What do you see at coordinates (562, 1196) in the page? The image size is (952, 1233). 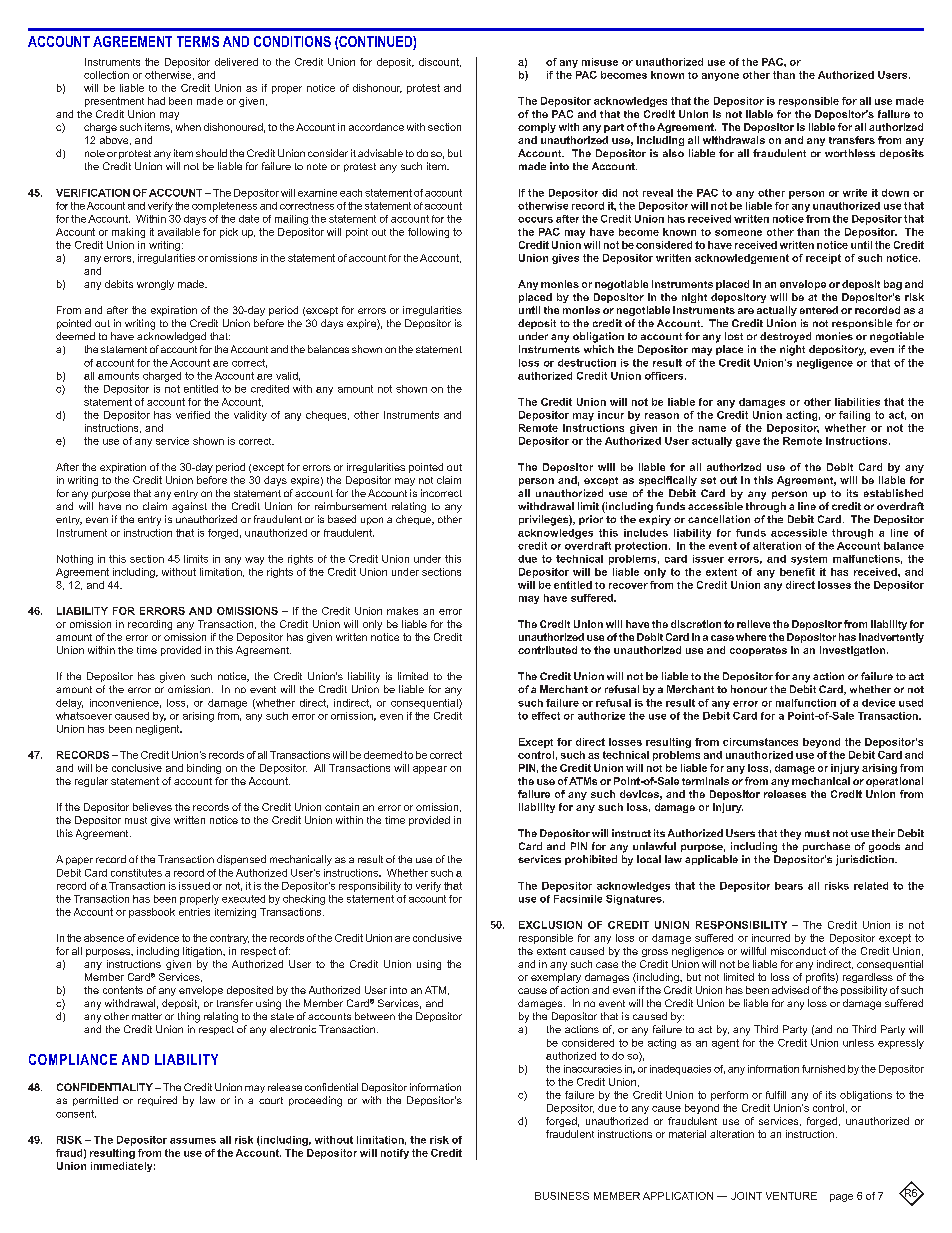 I see `BUSINESS` at bounding box center [562, 1196].
